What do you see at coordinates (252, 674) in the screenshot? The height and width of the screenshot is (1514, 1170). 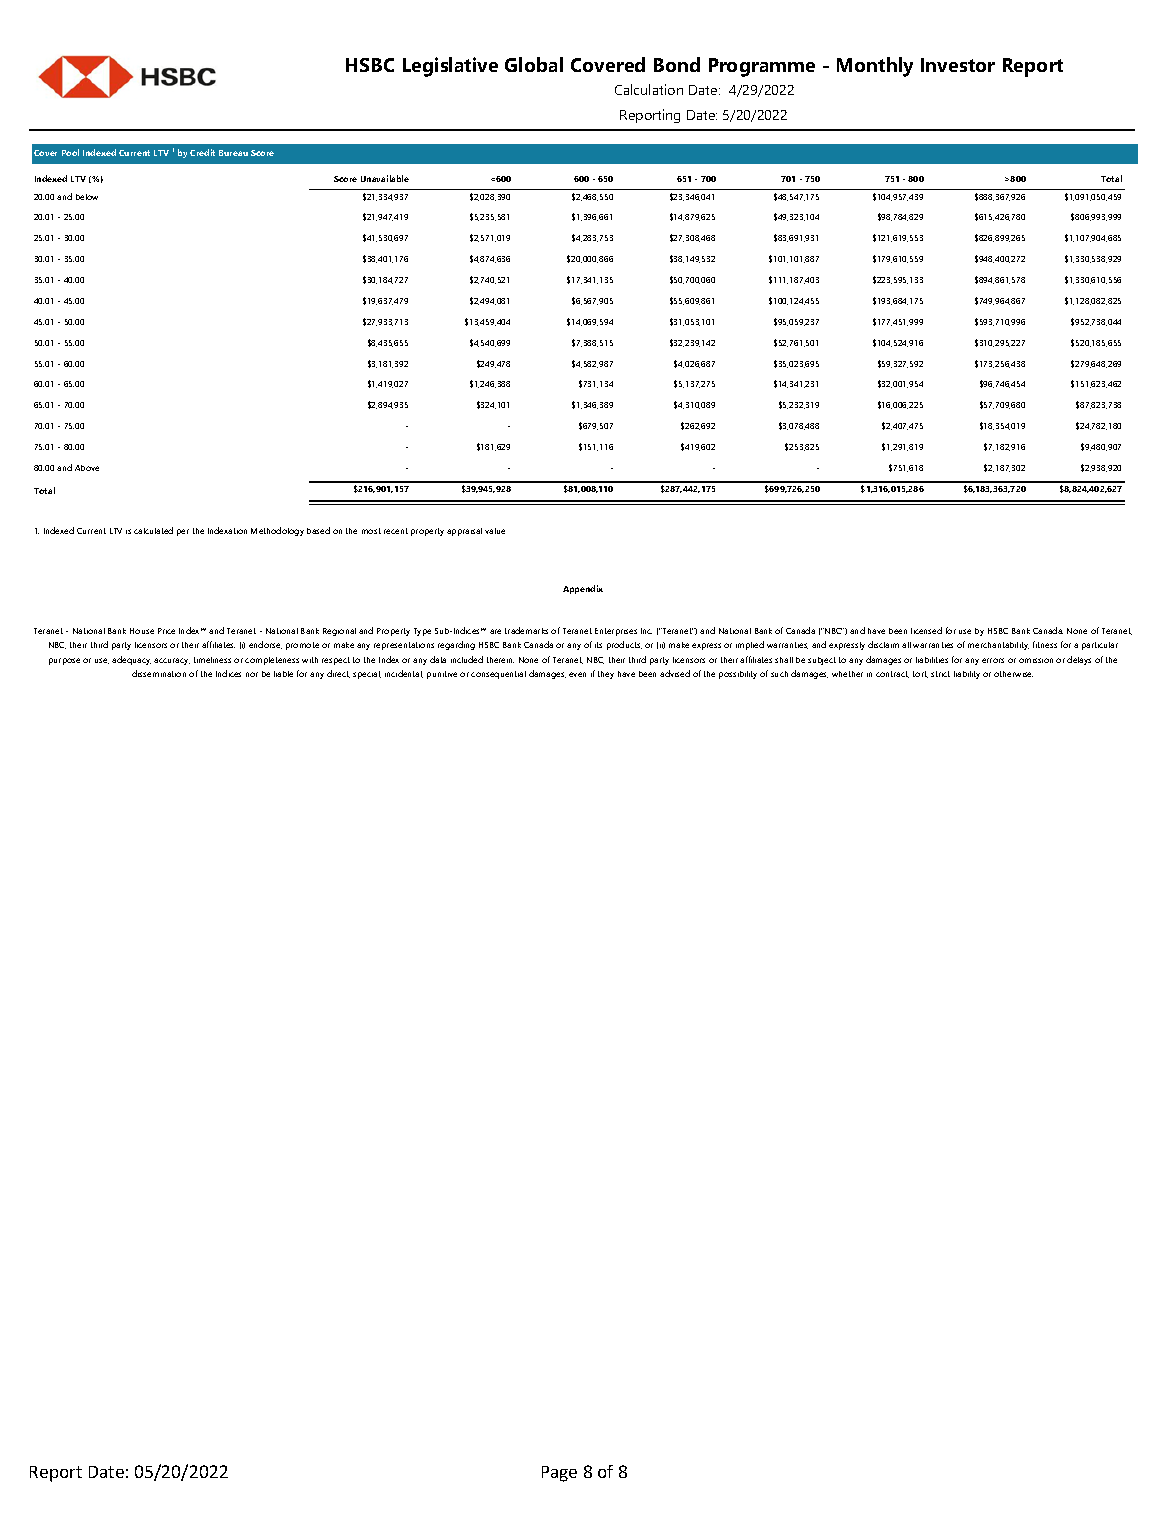 I see `nor` at bounding box center [252, 674].
